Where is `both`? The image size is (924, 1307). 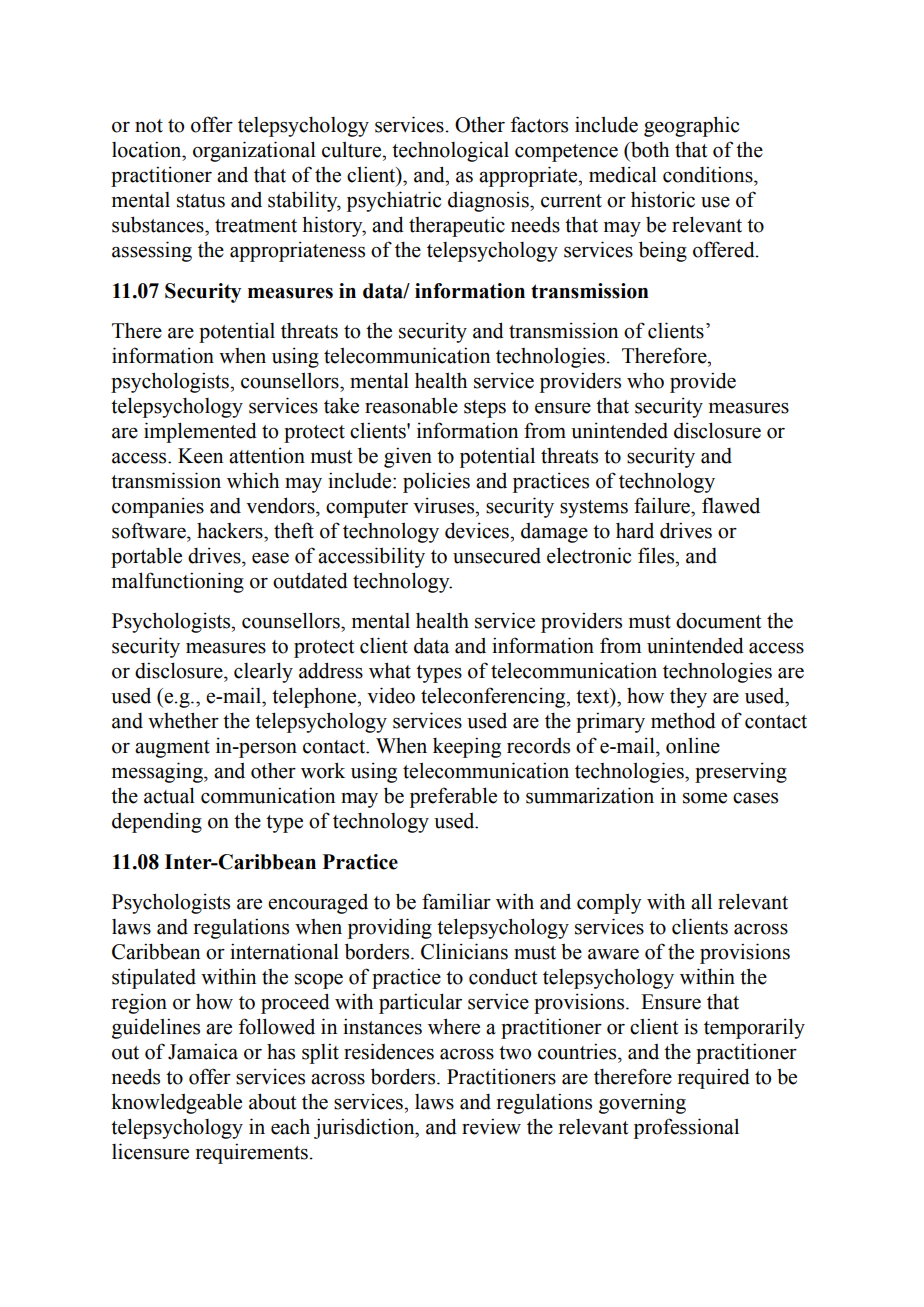 both is located at coordinates (649, 149).
